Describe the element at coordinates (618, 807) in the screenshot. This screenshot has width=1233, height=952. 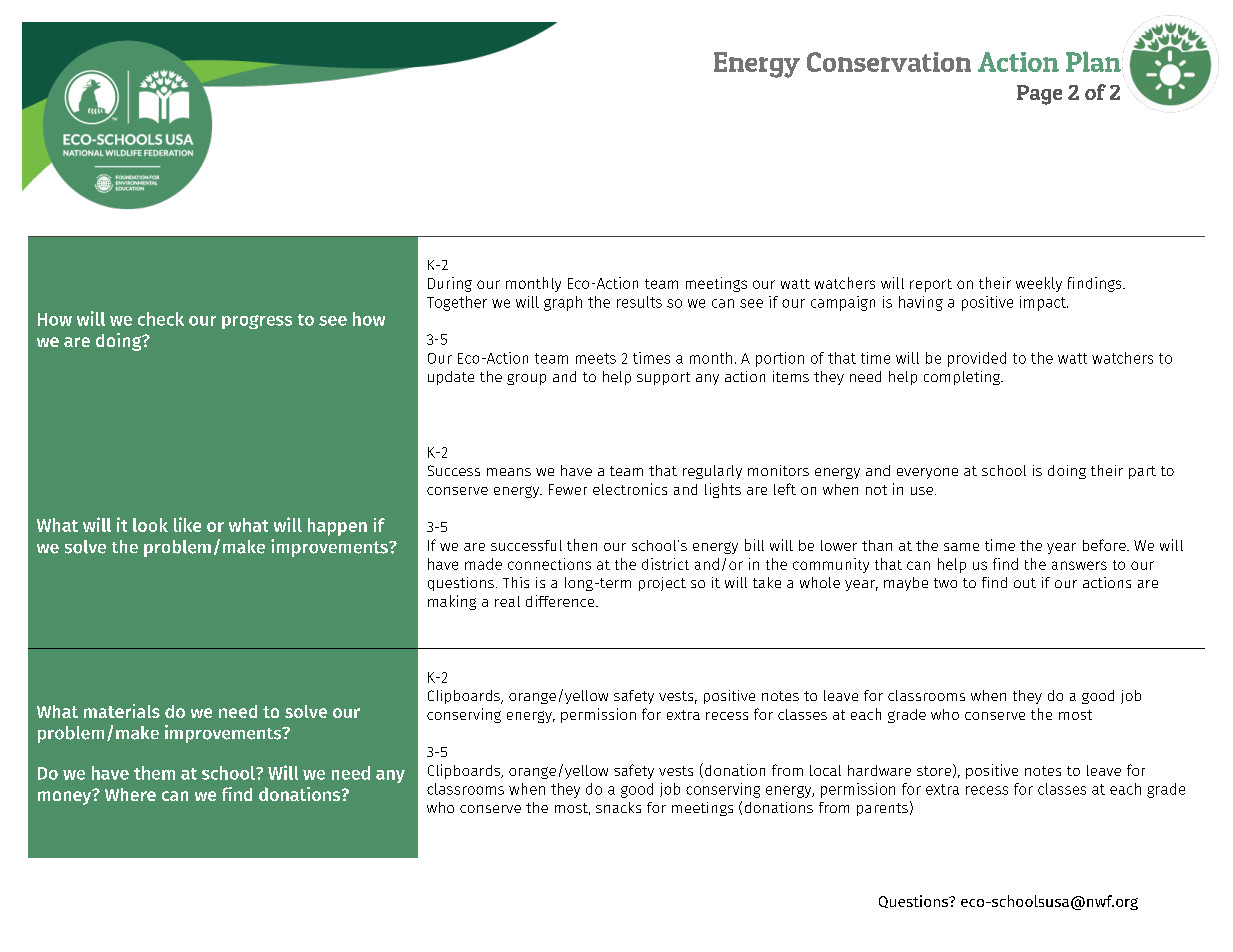
I see `snacks` at that location.
